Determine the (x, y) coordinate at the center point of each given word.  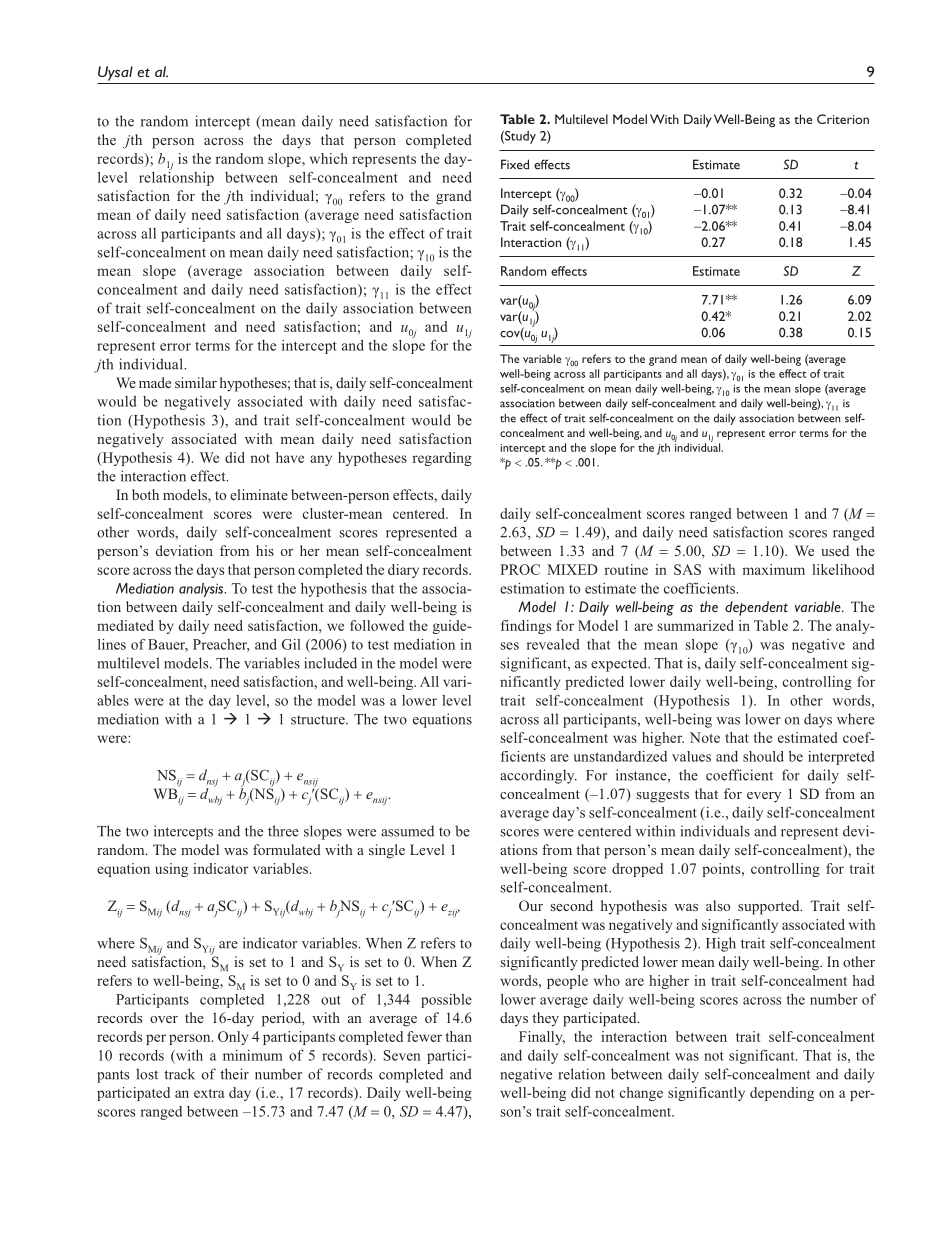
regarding (442, 459)
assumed (407, 831)
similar (196, 382)
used (835, 550)
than (459, 1036)
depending (782, 1094)
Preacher (221, 645)
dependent (756, 608)
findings (526, 627)
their (234, 1074)
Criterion (843, 119)
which (329, 158)
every (764, 797)
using (171, 870)
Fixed (515, 164)
